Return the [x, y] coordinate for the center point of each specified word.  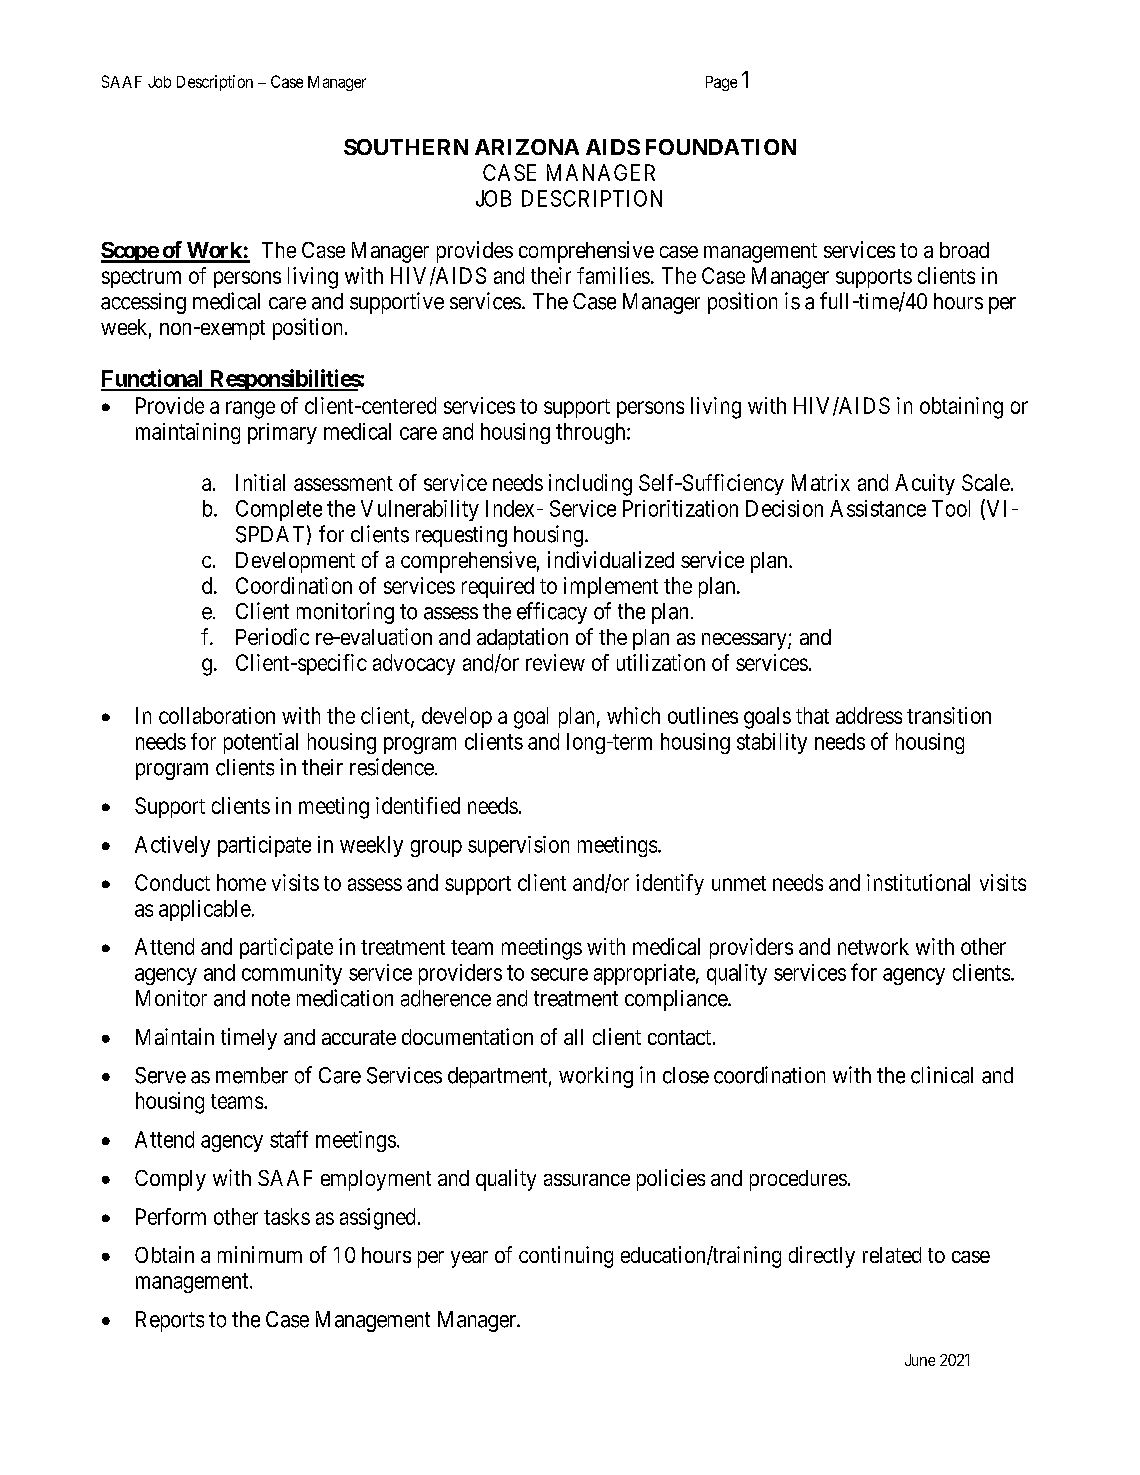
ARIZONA [527, 147]
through [592, 433]
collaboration [217, 715]
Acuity [925, 484]
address [869, 715]
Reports [170, 1321]
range [250, 410]
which [633, 715]
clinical [942, 1075]
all [573, 1037]
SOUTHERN [406, 147]
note [271, 999]
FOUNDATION [721, 147]
